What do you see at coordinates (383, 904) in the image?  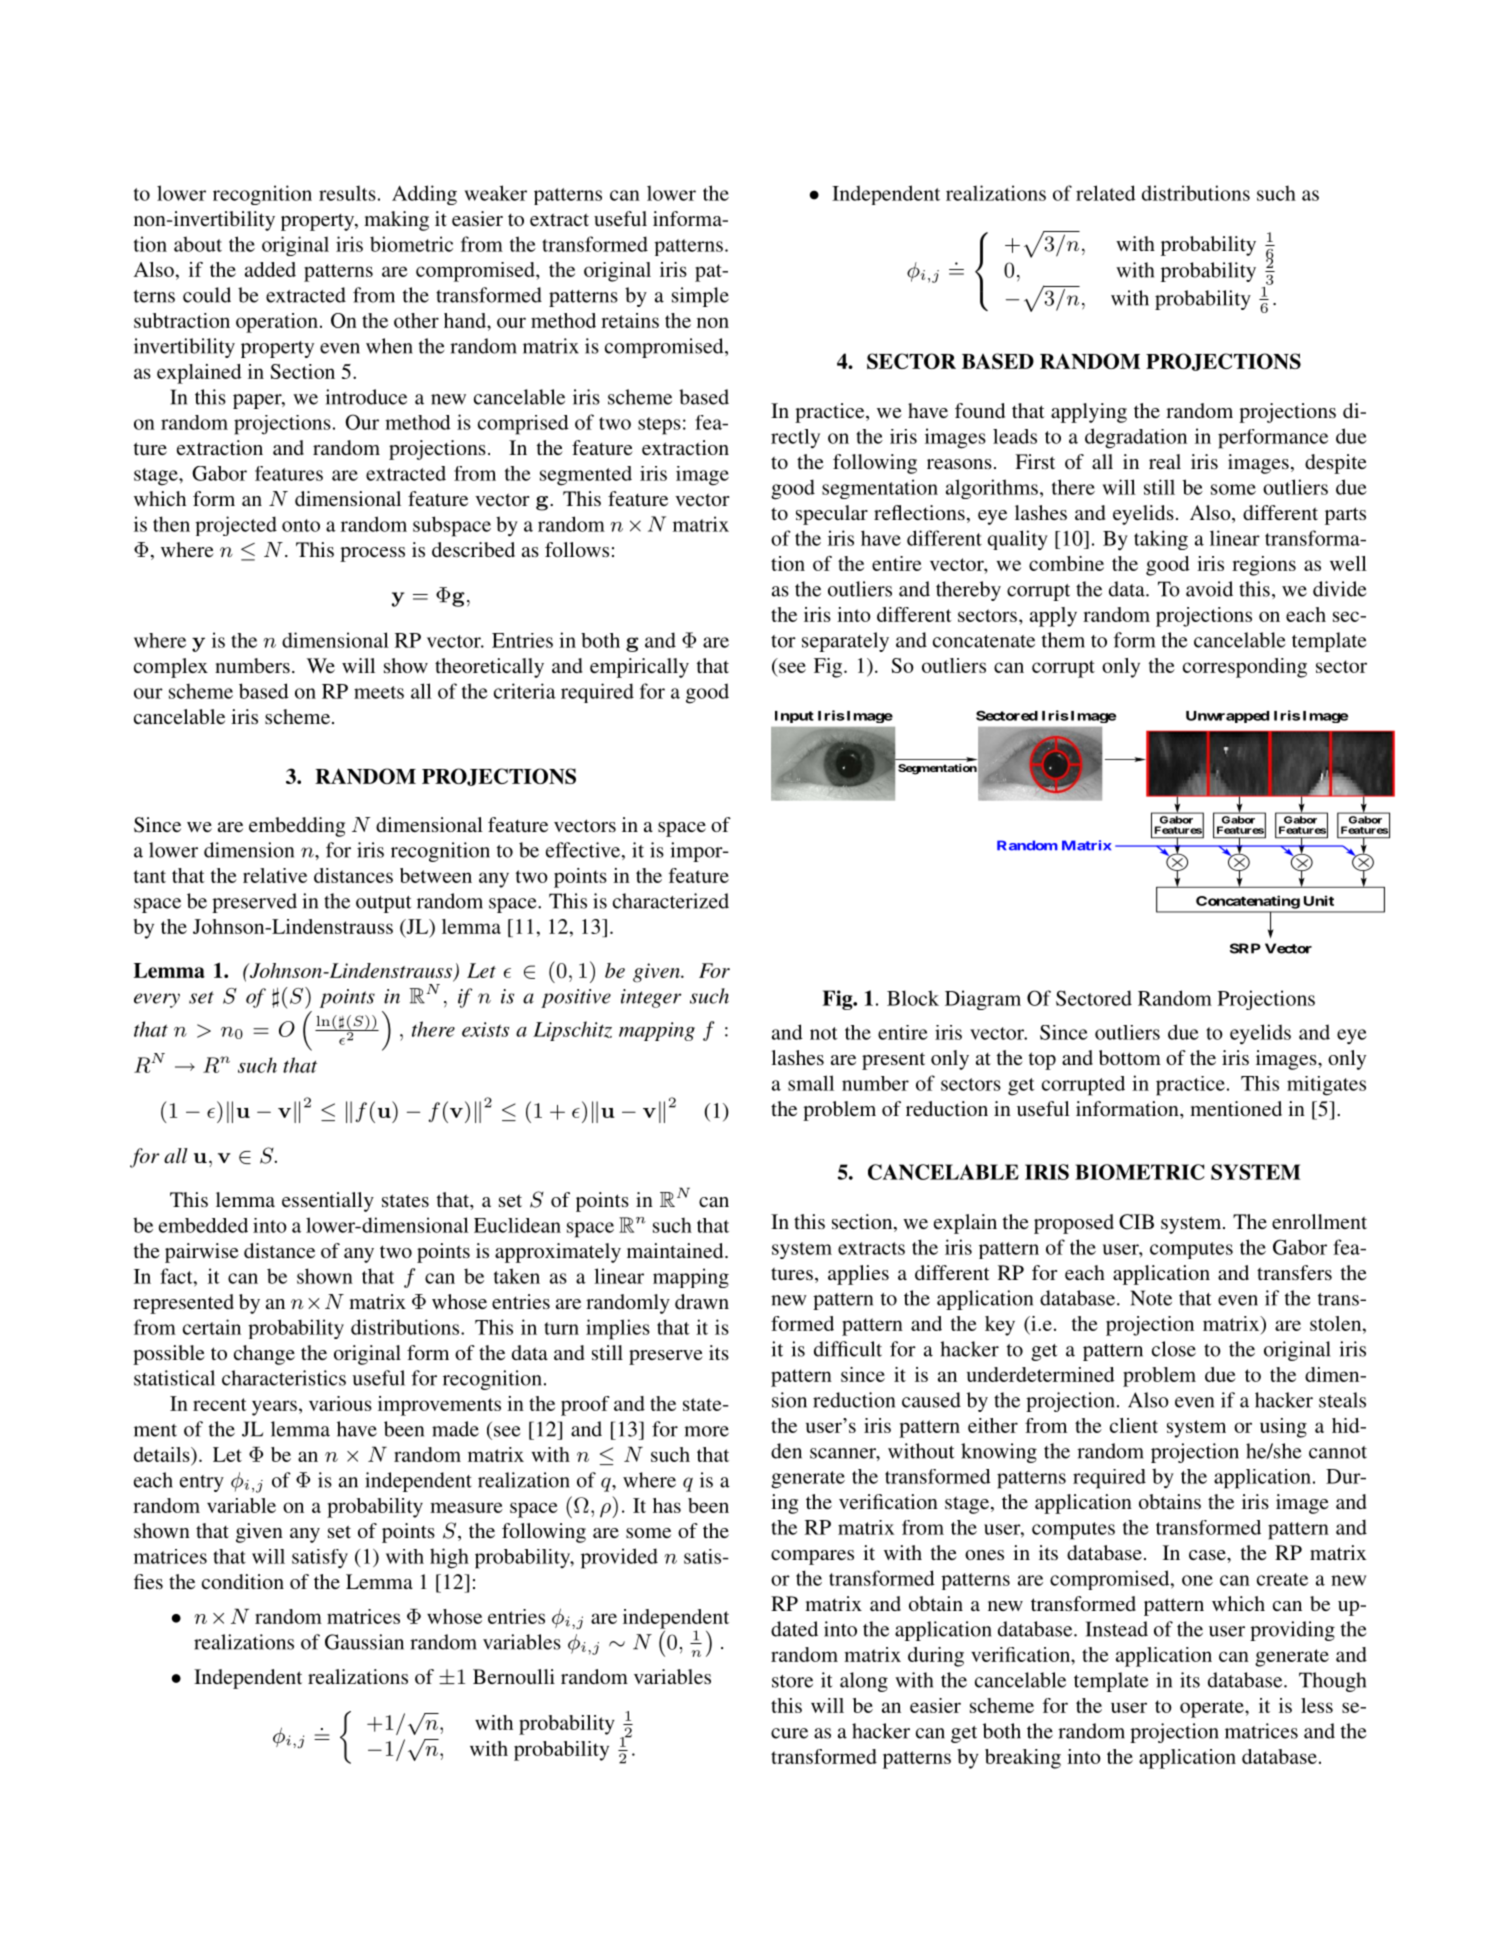 I see `output` at bounding box center [383, 904].
